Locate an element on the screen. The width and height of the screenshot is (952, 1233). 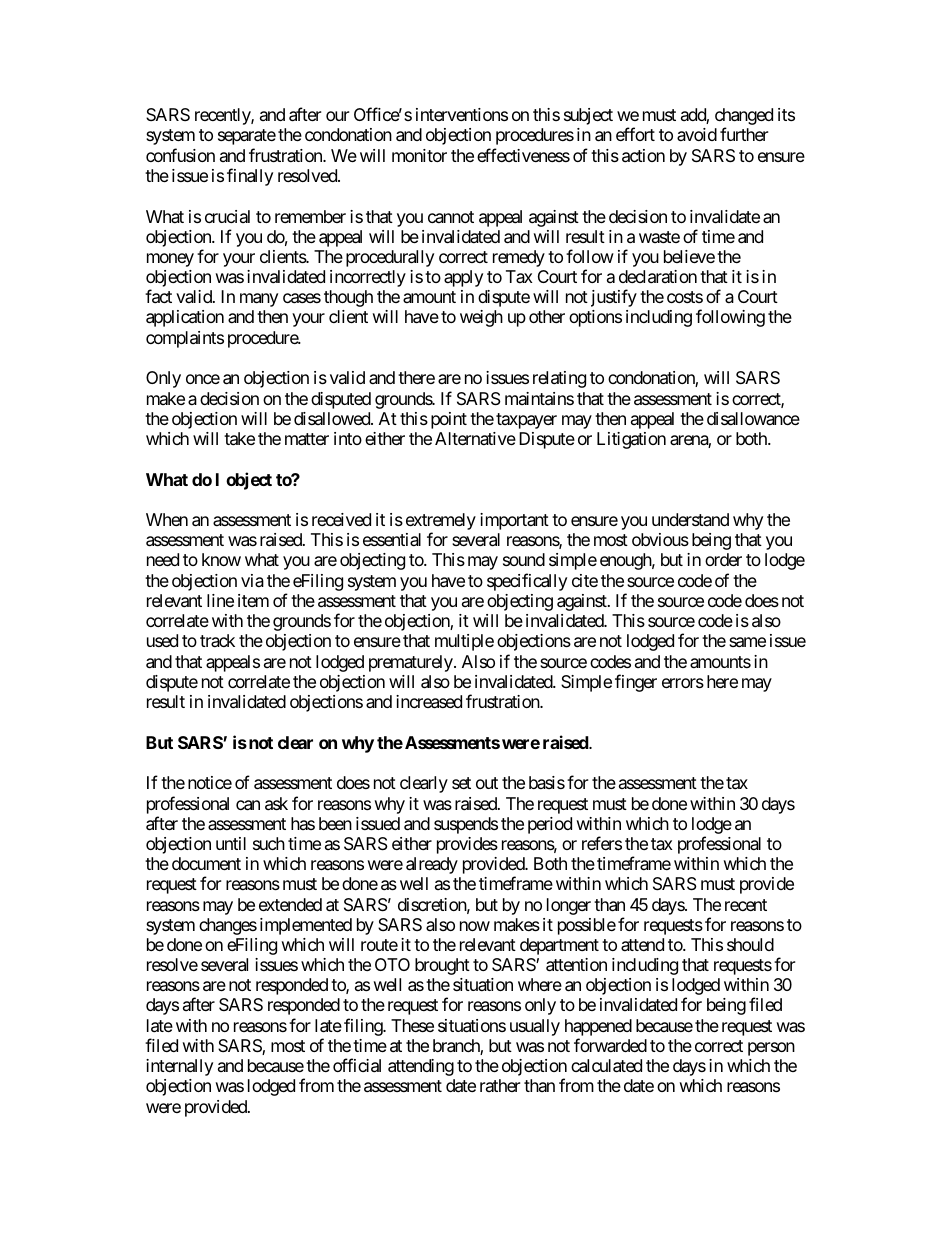
multiple is located at coordinates (464, 642).
